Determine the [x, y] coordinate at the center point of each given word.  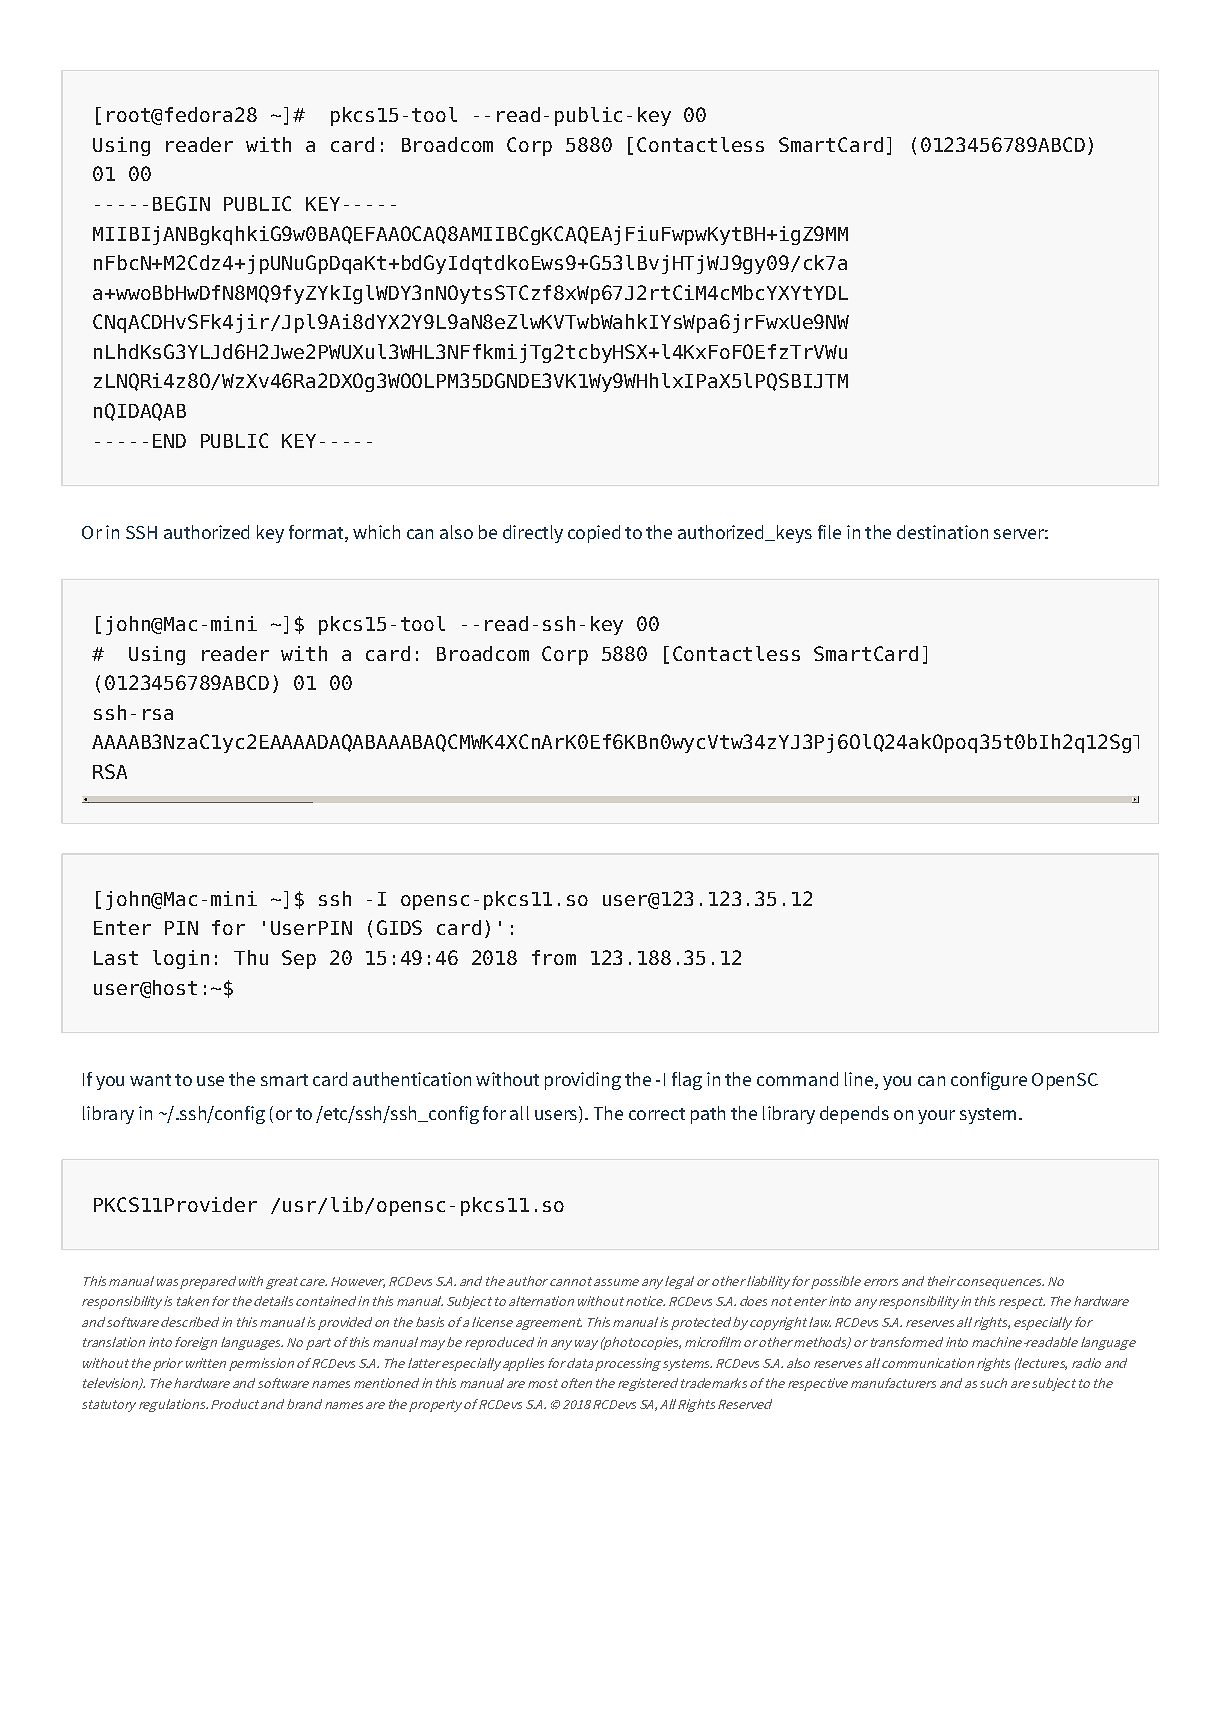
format [317, 533]
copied [594, 534]
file [829, 532]
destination [942, 532]
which [376, 532]
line [859, 1079]
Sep [299, 959]
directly [533, 534]
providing [583, 1081]
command [797, 1079]
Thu [251, 957]
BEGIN [181, 203]
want [150, 1080]
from [554, 957]
